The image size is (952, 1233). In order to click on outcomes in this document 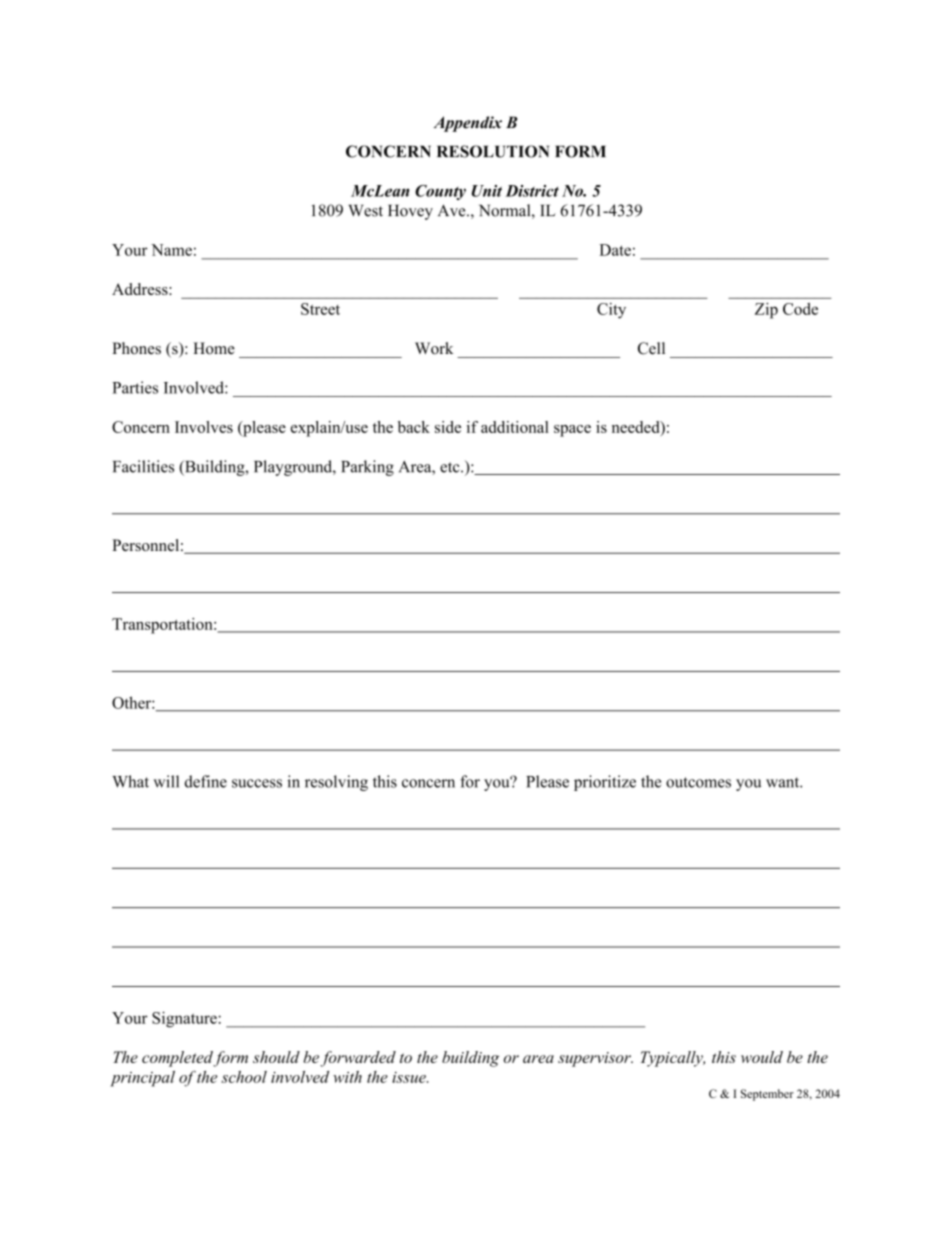, I will do `click(698, 782)`.
